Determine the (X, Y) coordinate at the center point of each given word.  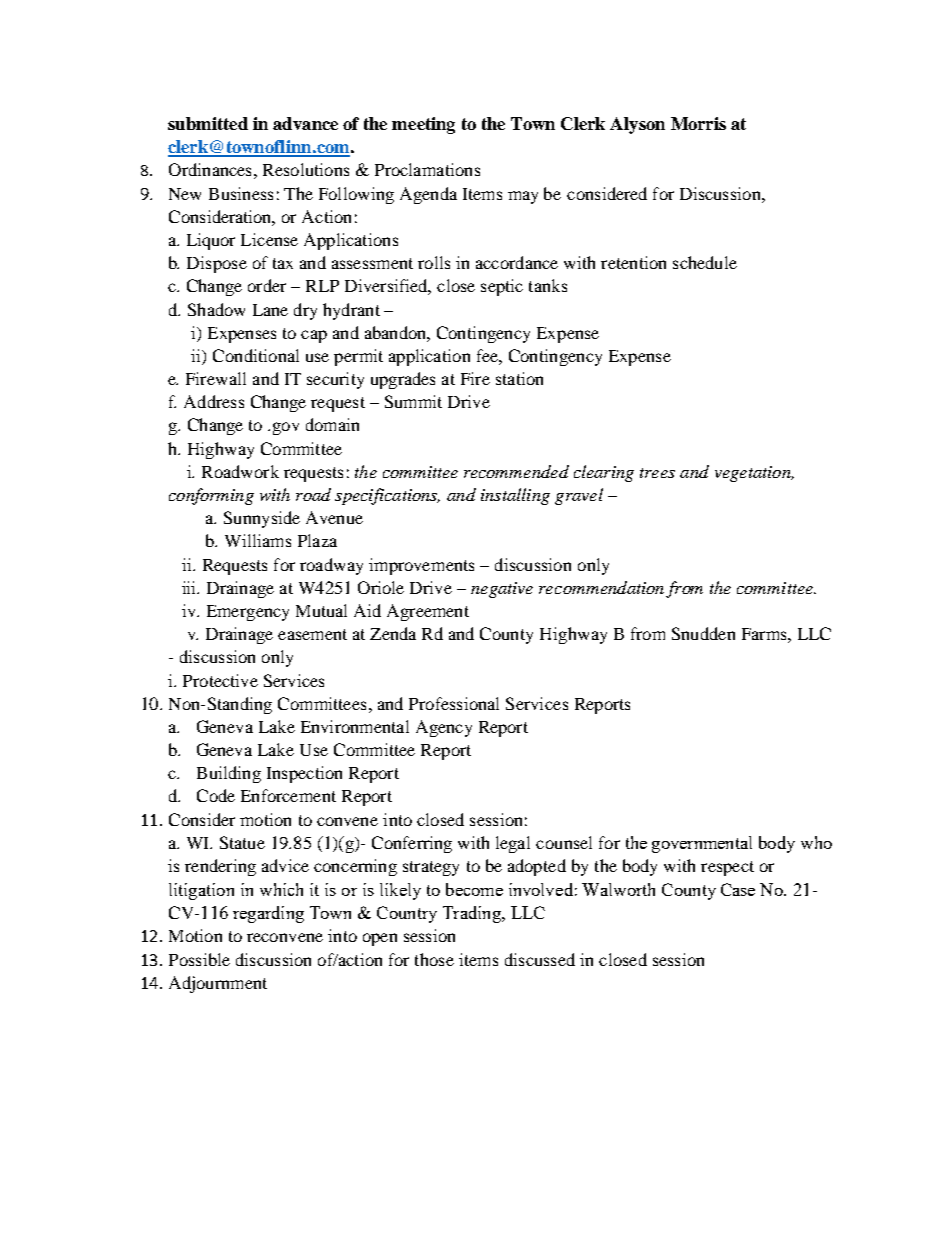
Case (738, 889)
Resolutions (306, 169)
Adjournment (218, 984)
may (523, 197)
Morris (698, 123)
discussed (540, 959)
